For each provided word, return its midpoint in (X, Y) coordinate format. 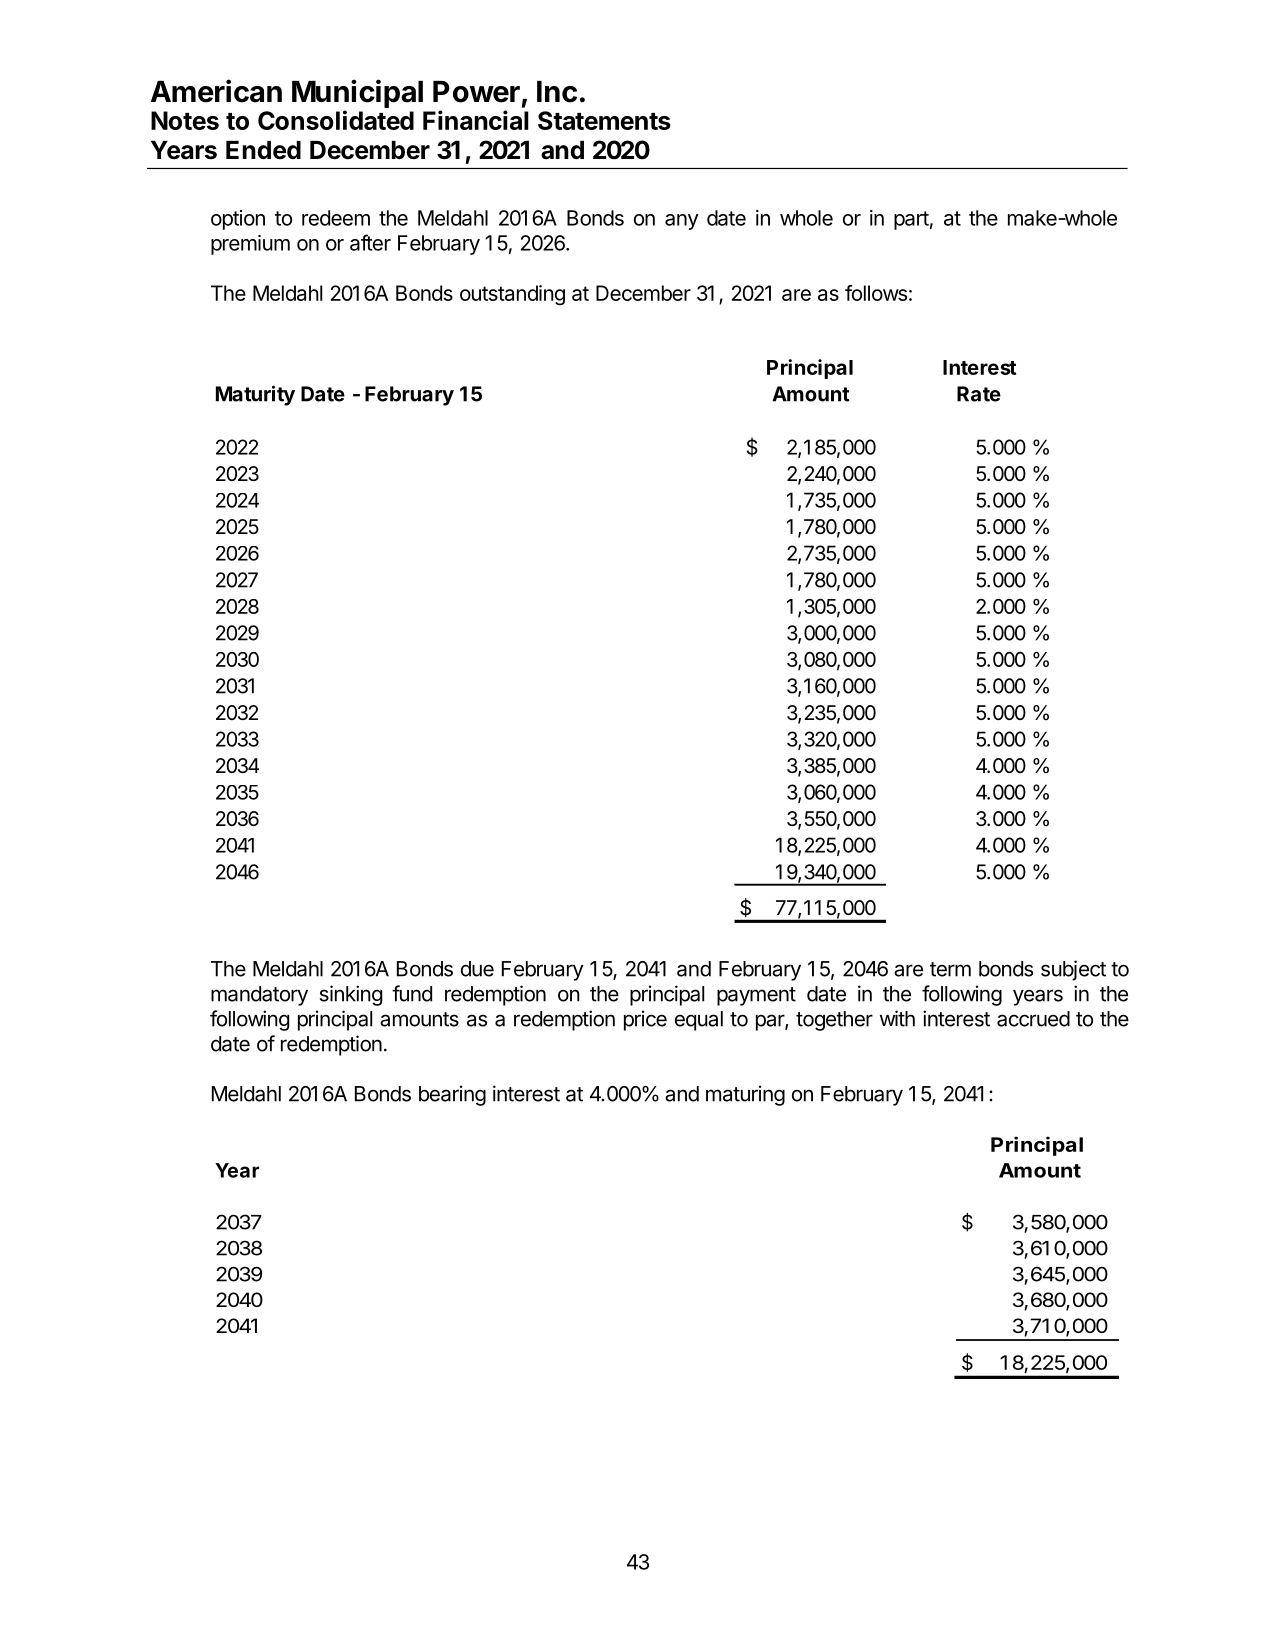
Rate (979, 394)
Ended (263, 150)
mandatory (259, 996)
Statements (604, 120)
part (911, 220)
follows (876, 293)
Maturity (255, 395)
